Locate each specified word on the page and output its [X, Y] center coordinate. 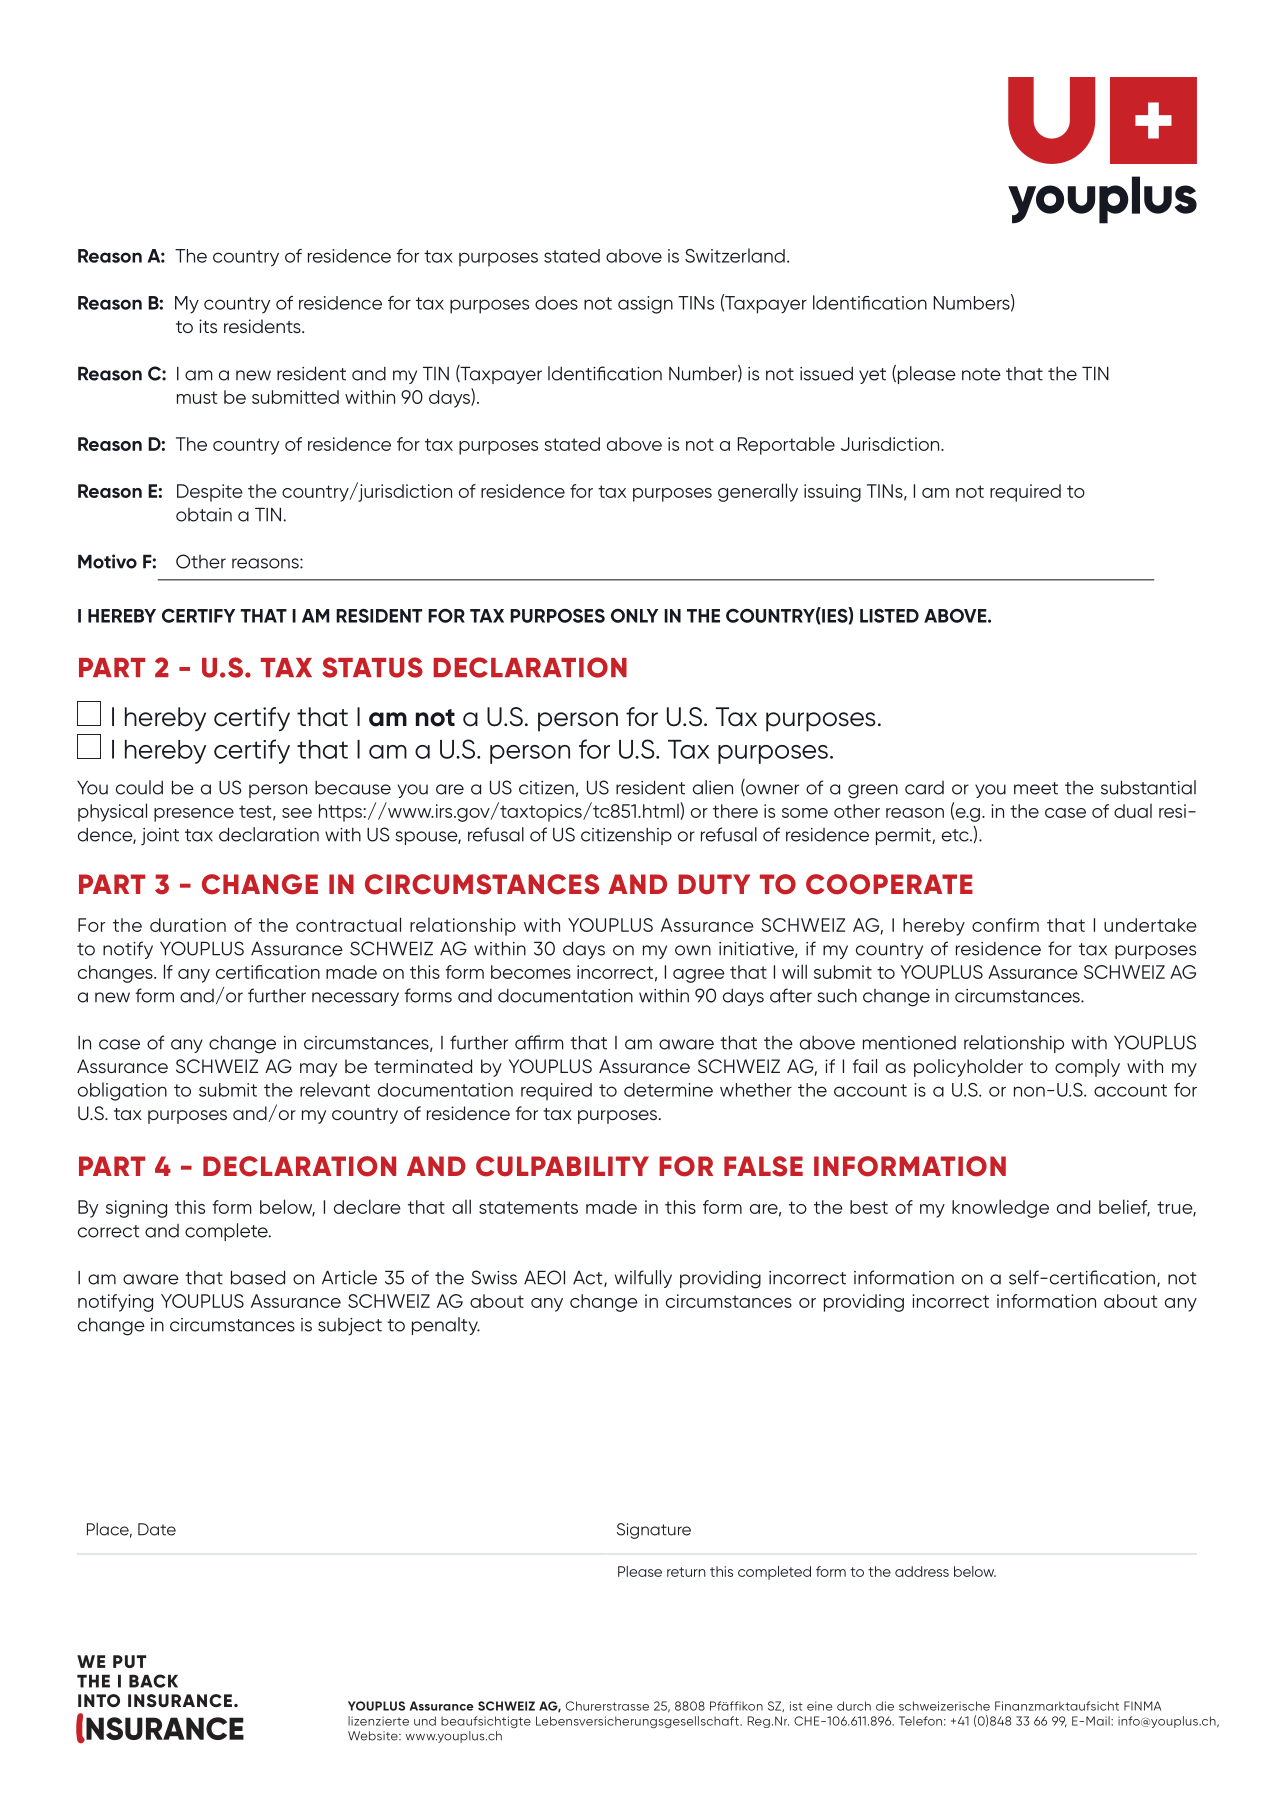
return [686, 1572]
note [981, 374]
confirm [1005, 925]
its [208, 326]
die [885, 1706]
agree [699, 976]
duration [188, 925]
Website [374, 1736]
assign [645, 305]
